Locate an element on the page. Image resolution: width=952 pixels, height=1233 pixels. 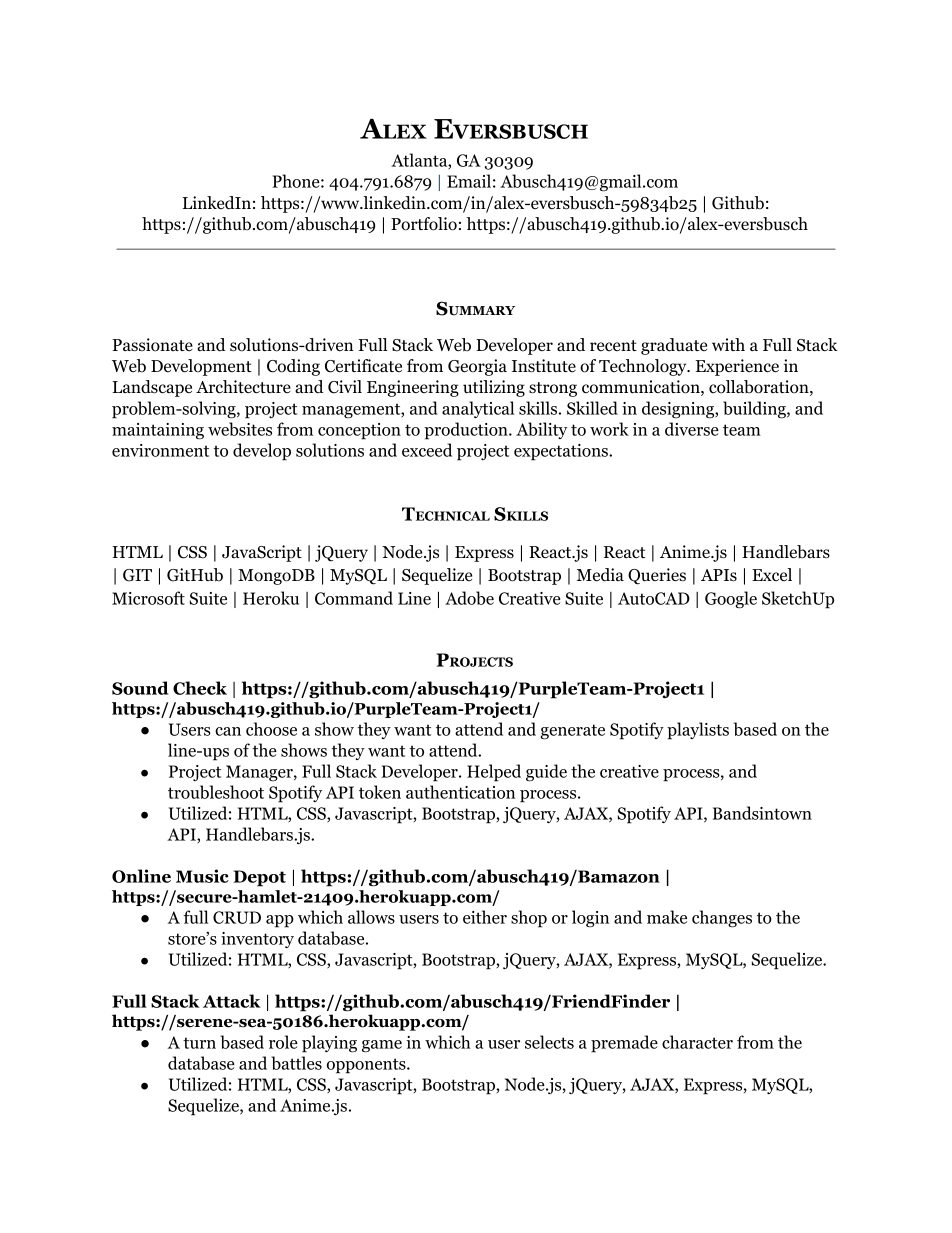
turn is located at coordinates (199, 1043).
